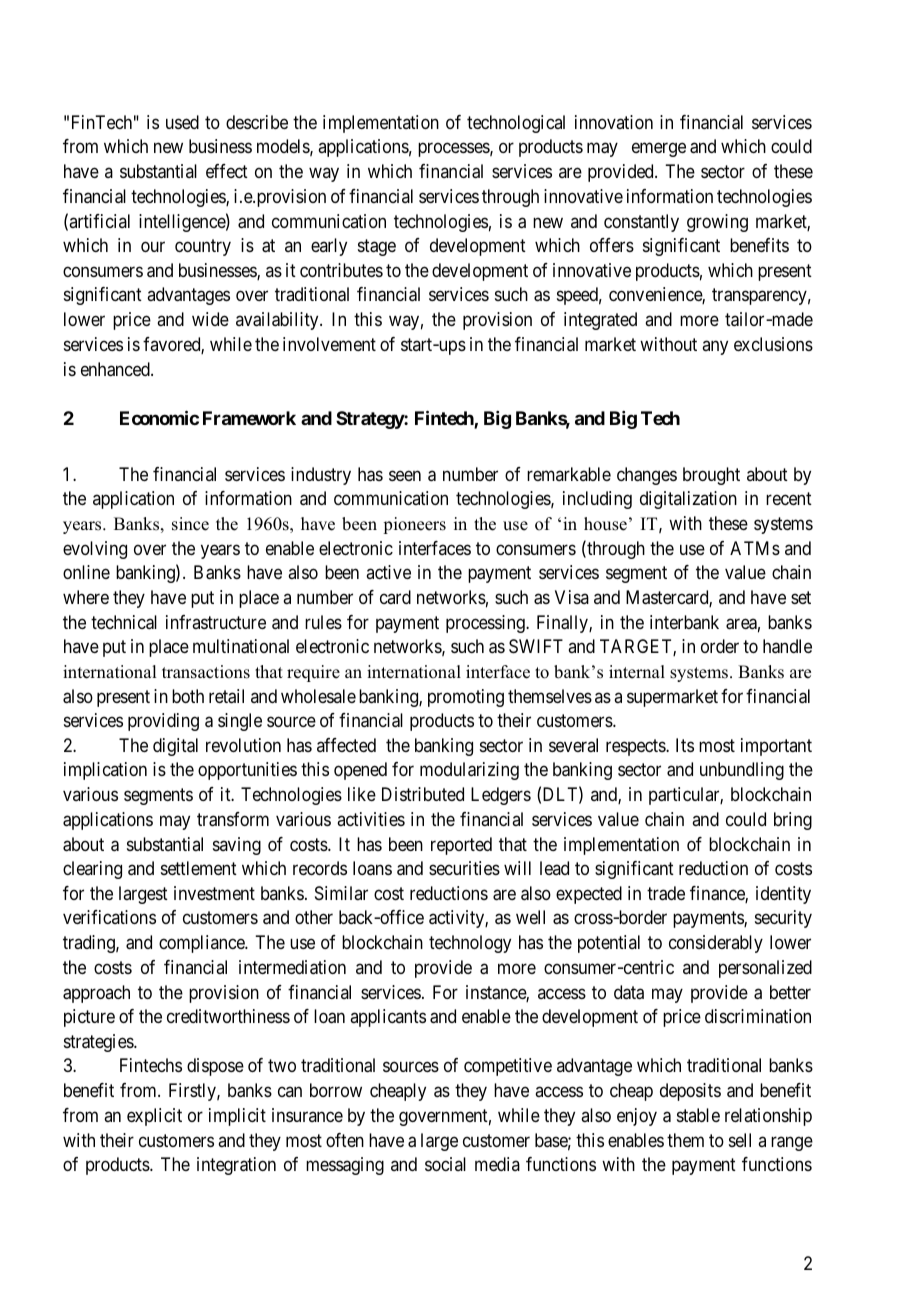 The image size is (924, 1308). What do you see at coordinates (666, 893) in the page?
I see `trade` at bounding box center [666, 893].
